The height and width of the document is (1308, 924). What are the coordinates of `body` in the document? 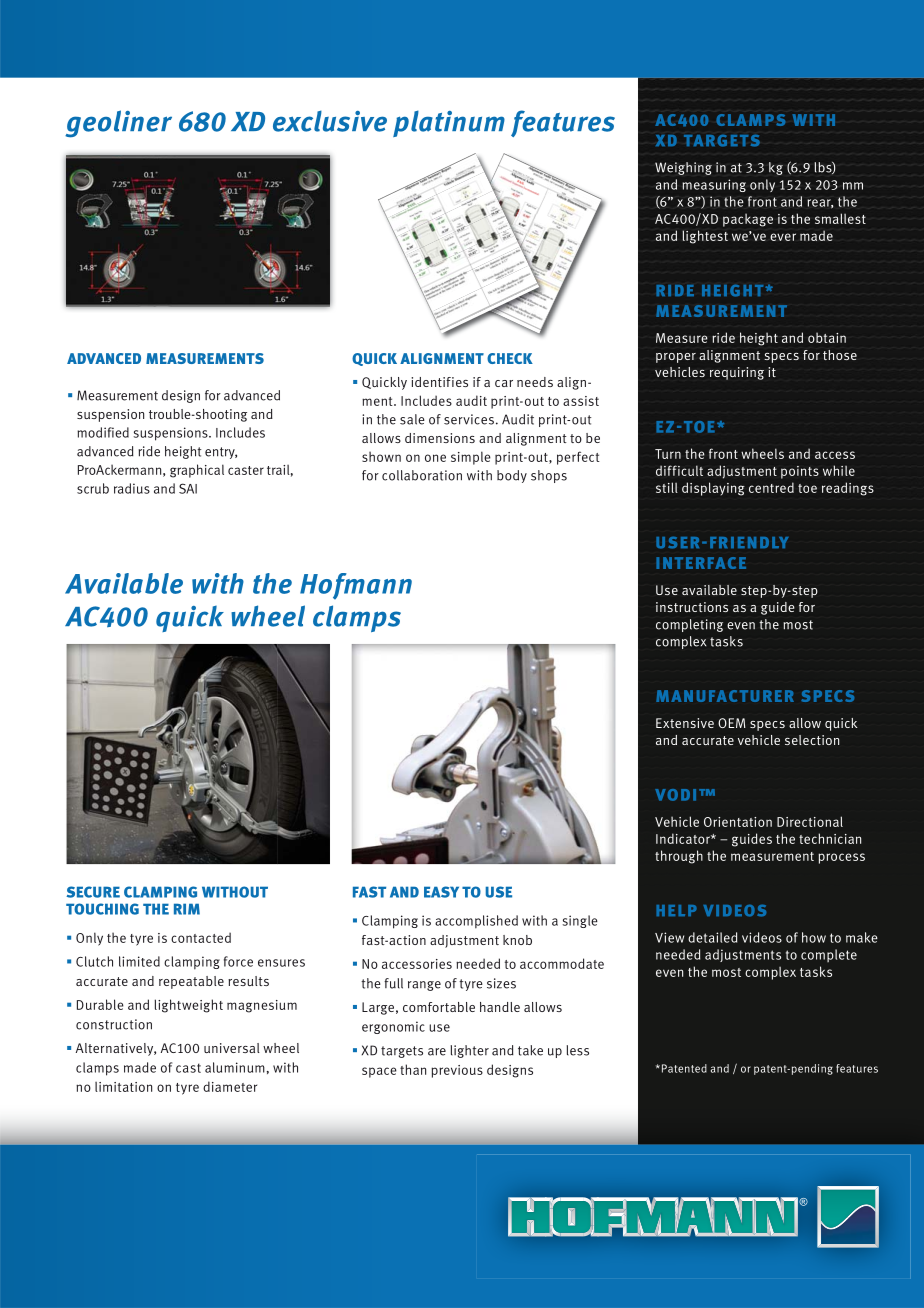 It's located at (512, 476).
